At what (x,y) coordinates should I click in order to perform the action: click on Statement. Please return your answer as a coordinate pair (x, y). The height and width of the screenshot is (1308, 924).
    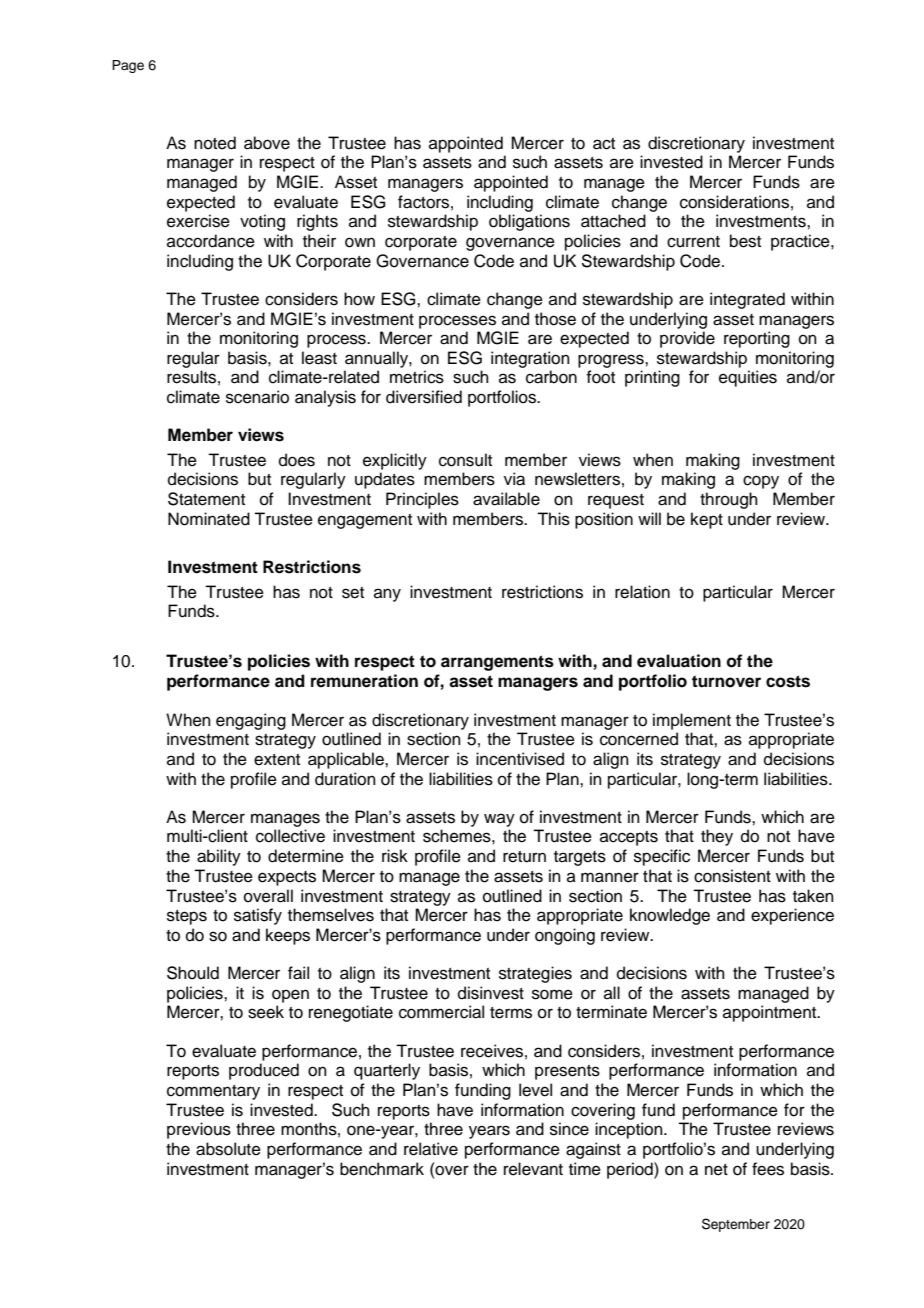
    Looking at the image, I should click on (206, 499).
